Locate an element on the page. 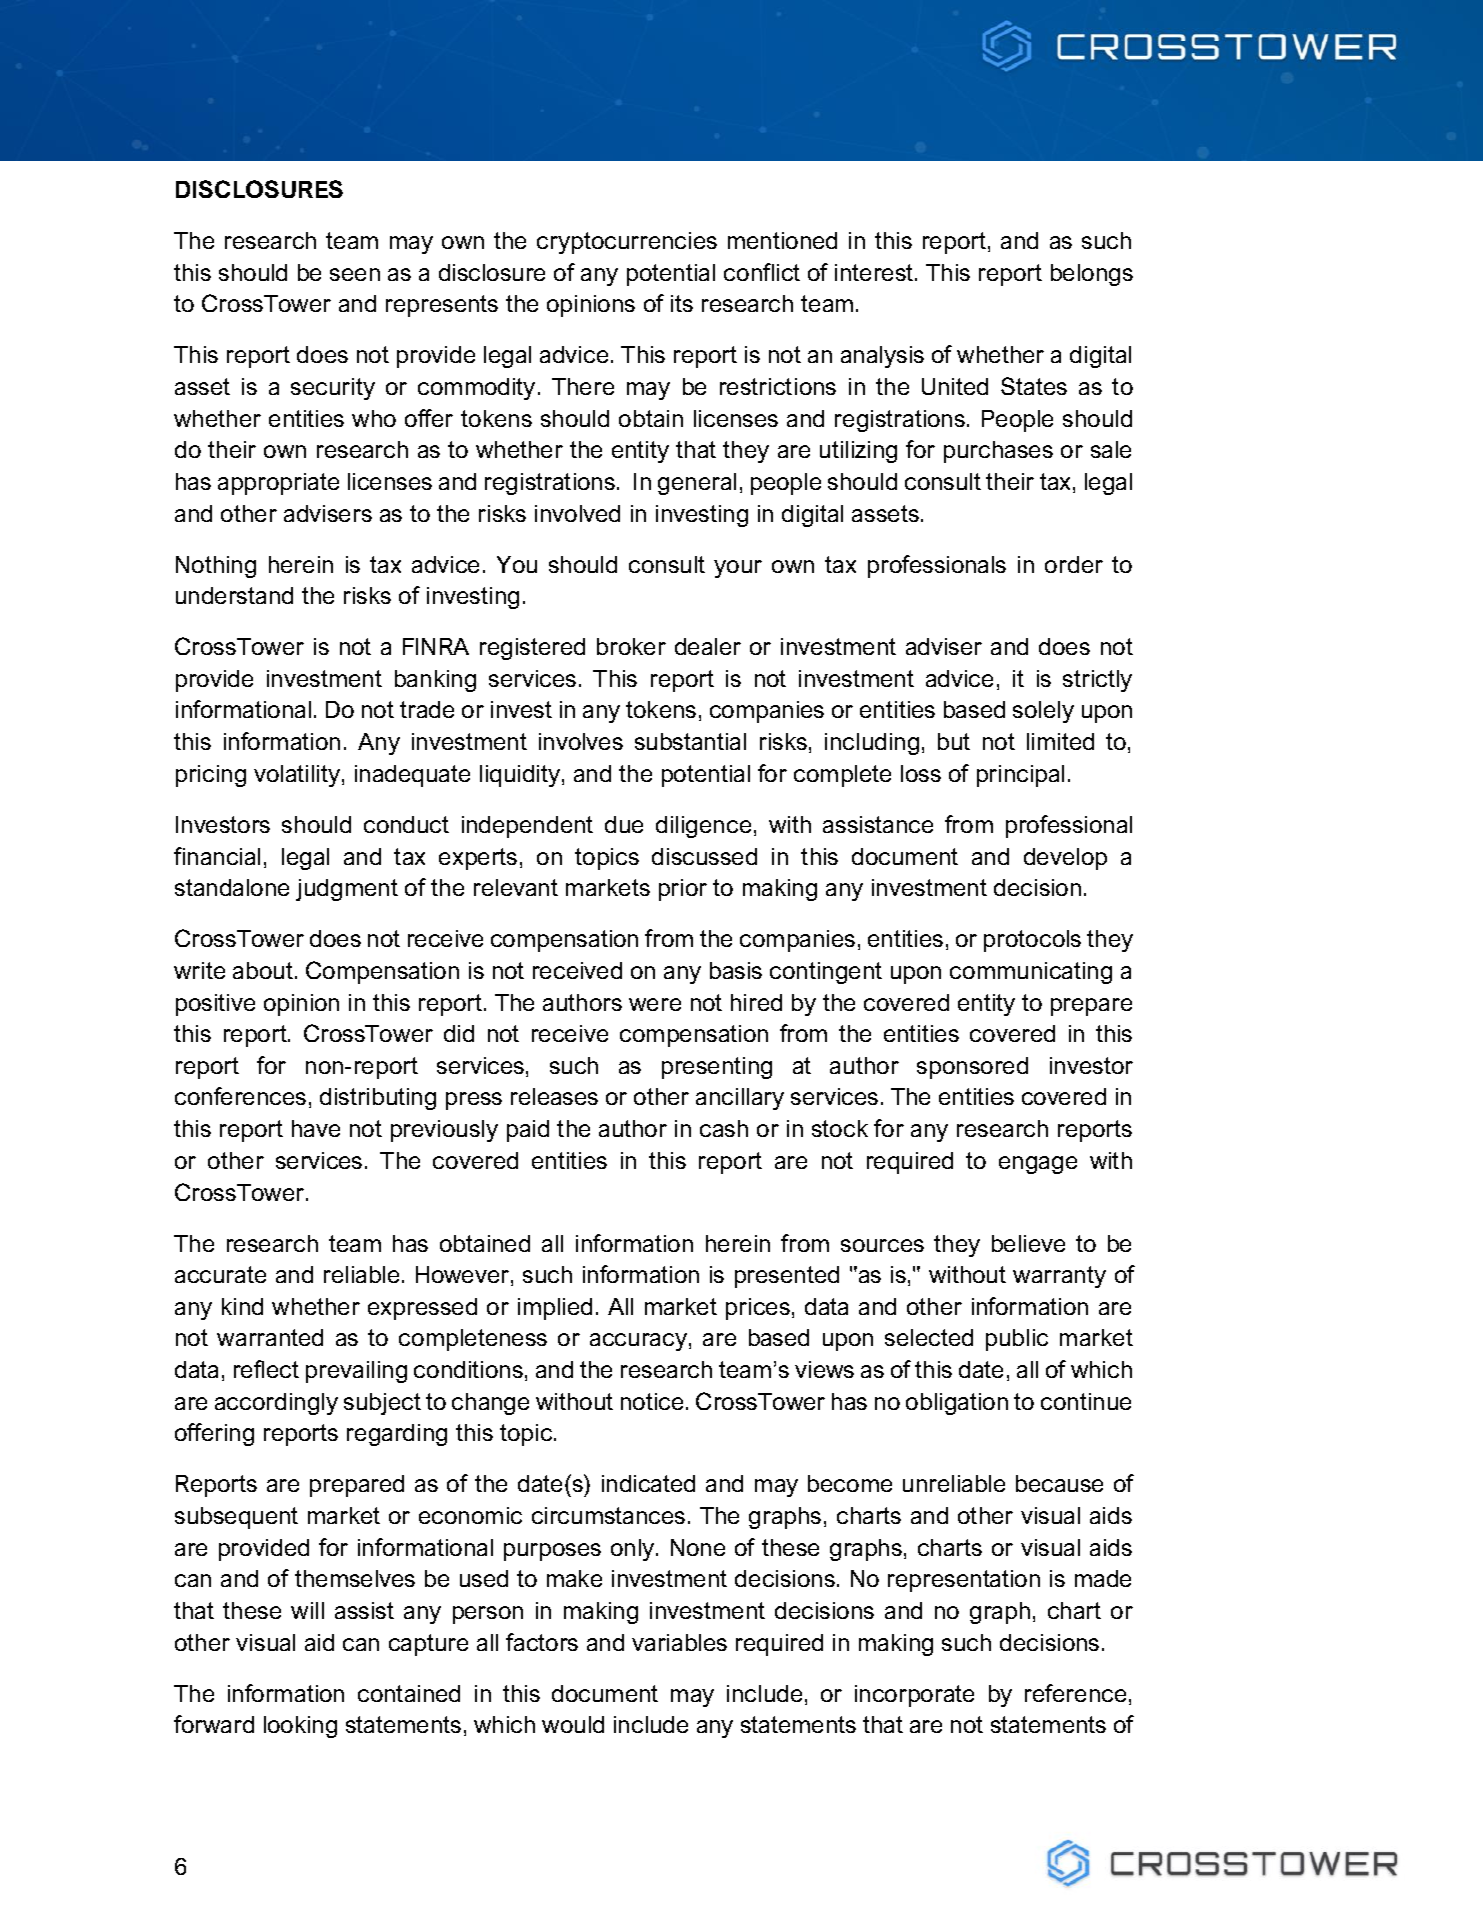 Image resolution: width=1483 pixels, height=1920 pixels. accuracy is located at coordinates (638, 1342).
